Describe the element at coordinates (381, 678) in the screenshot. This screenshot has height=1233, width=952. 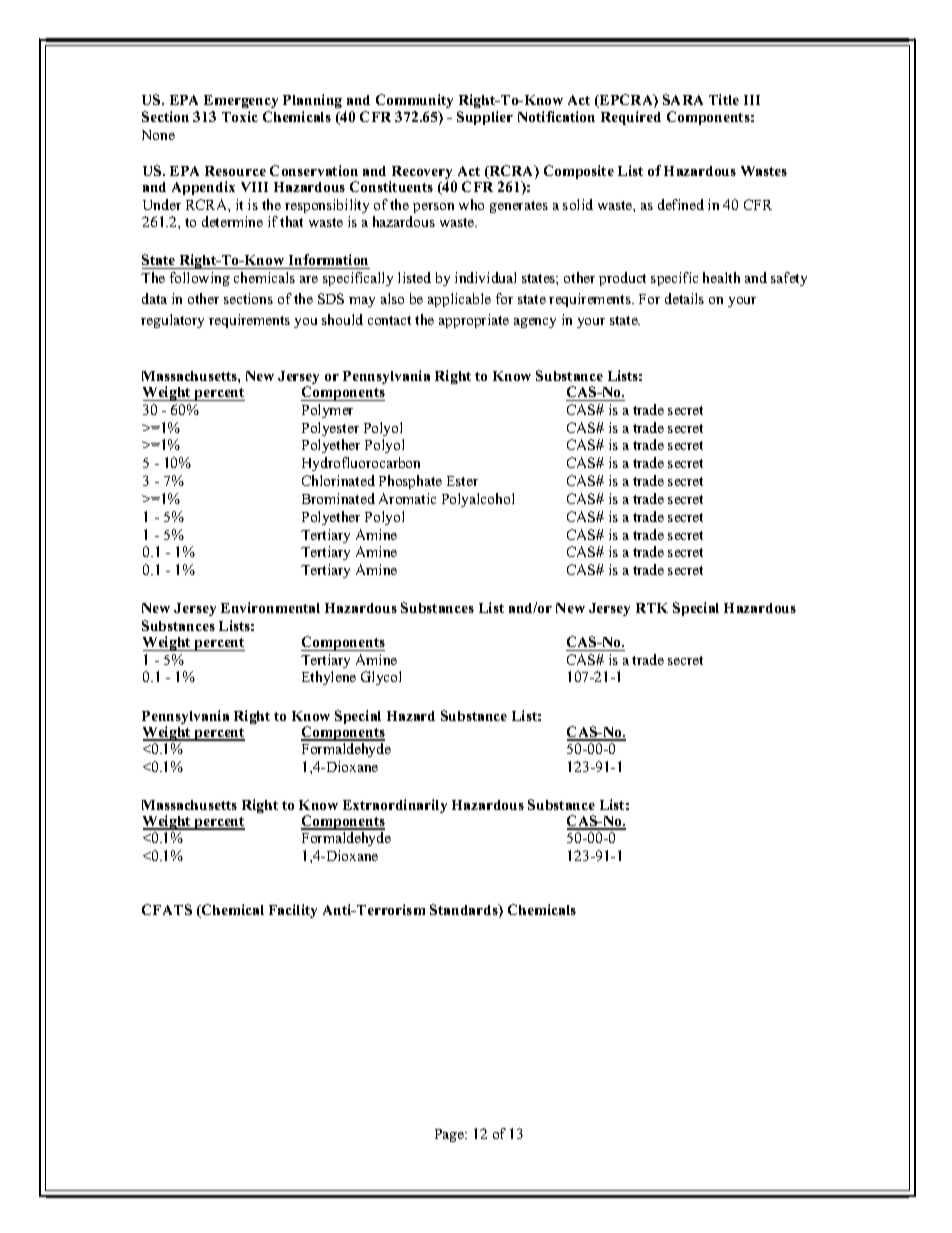
I see `Glycol` at that location.
